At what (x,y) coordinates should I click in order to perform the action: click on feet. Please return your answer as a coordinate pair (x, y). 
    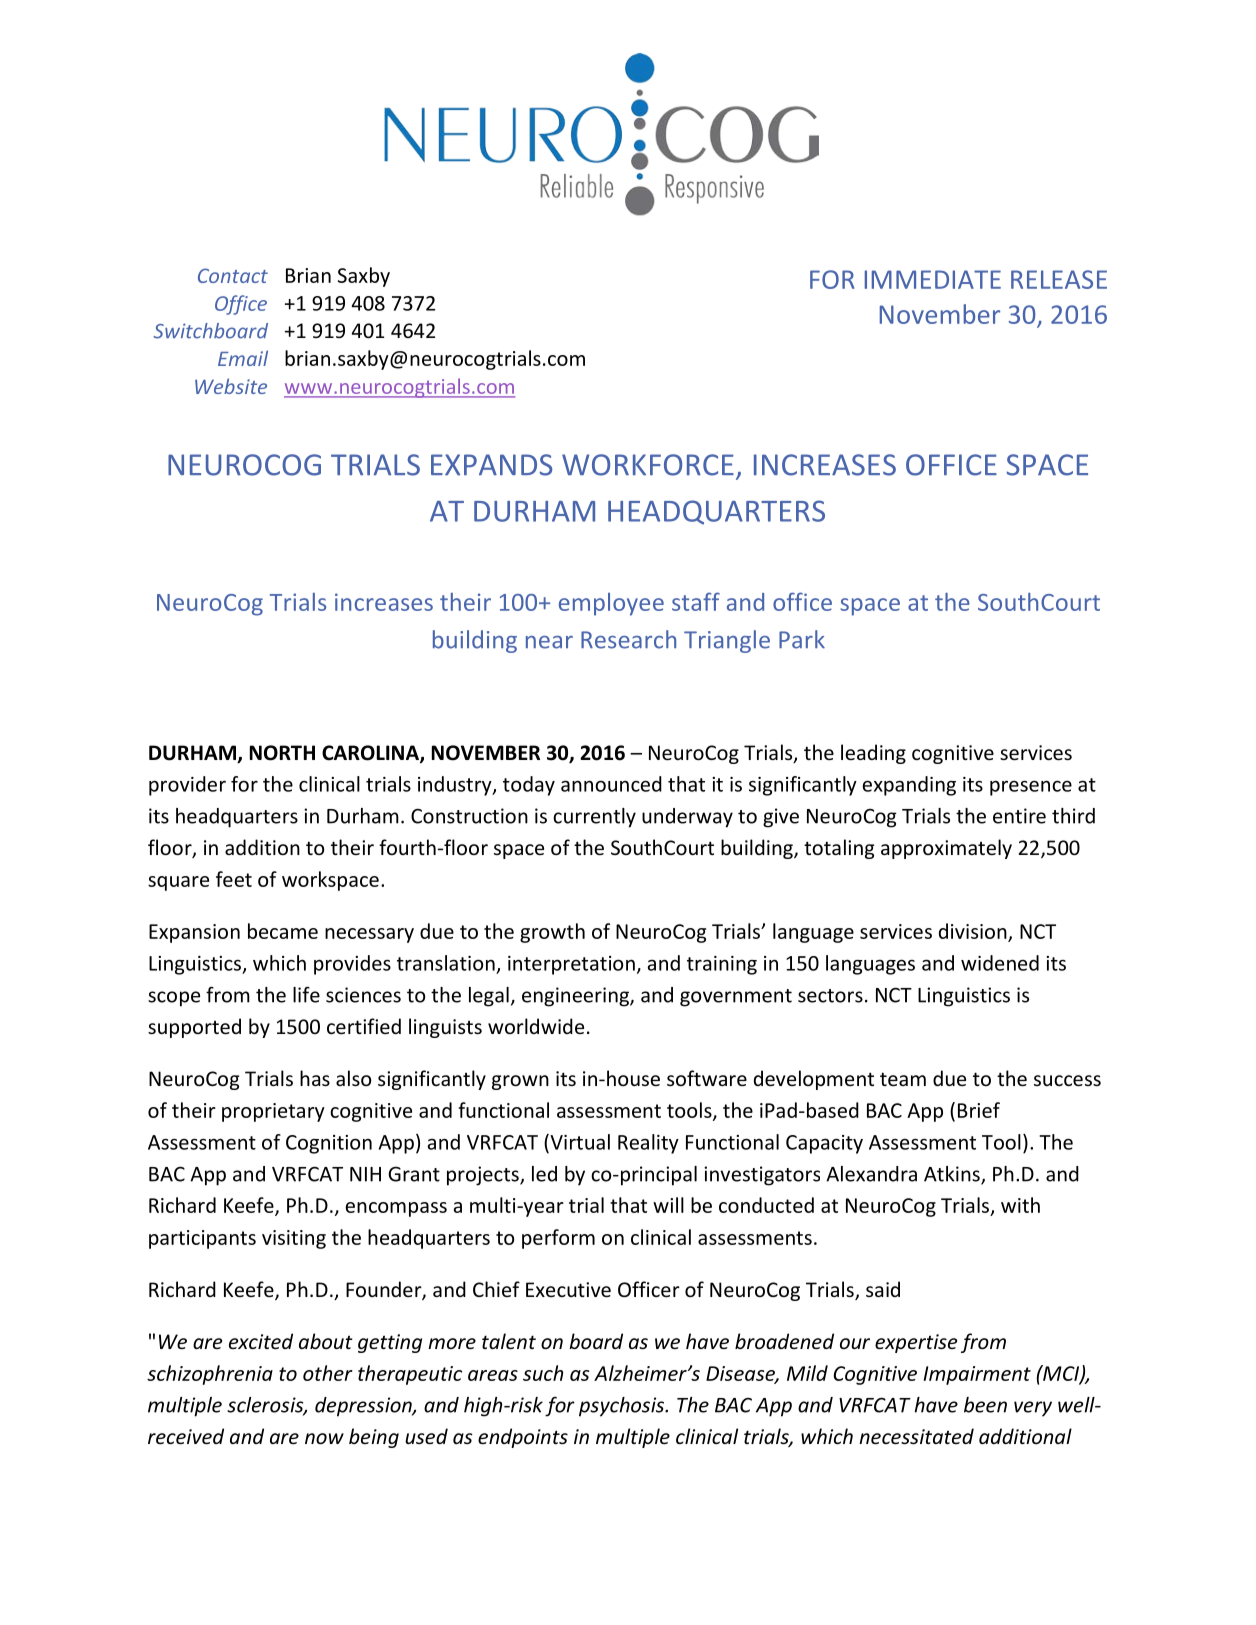
    Looking at the image, I should click on (234, 879).
